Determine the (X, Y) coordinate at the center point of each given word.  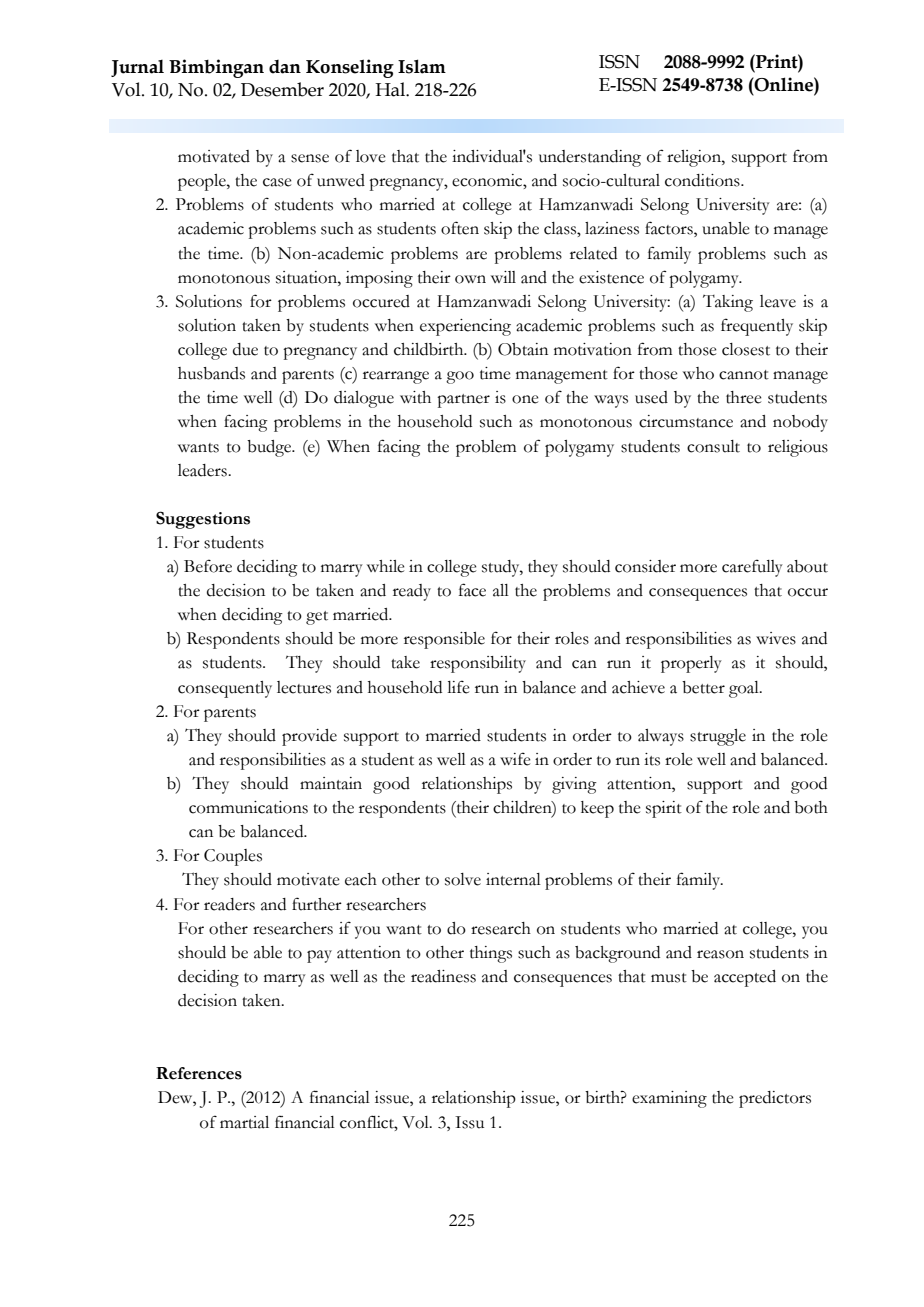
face (472, 590)
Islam (422, 66)
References (199, 1073)
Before (208, 566)
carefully (752, 568)
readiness (443, 976)
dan (285, 67)
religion (695, 158)
